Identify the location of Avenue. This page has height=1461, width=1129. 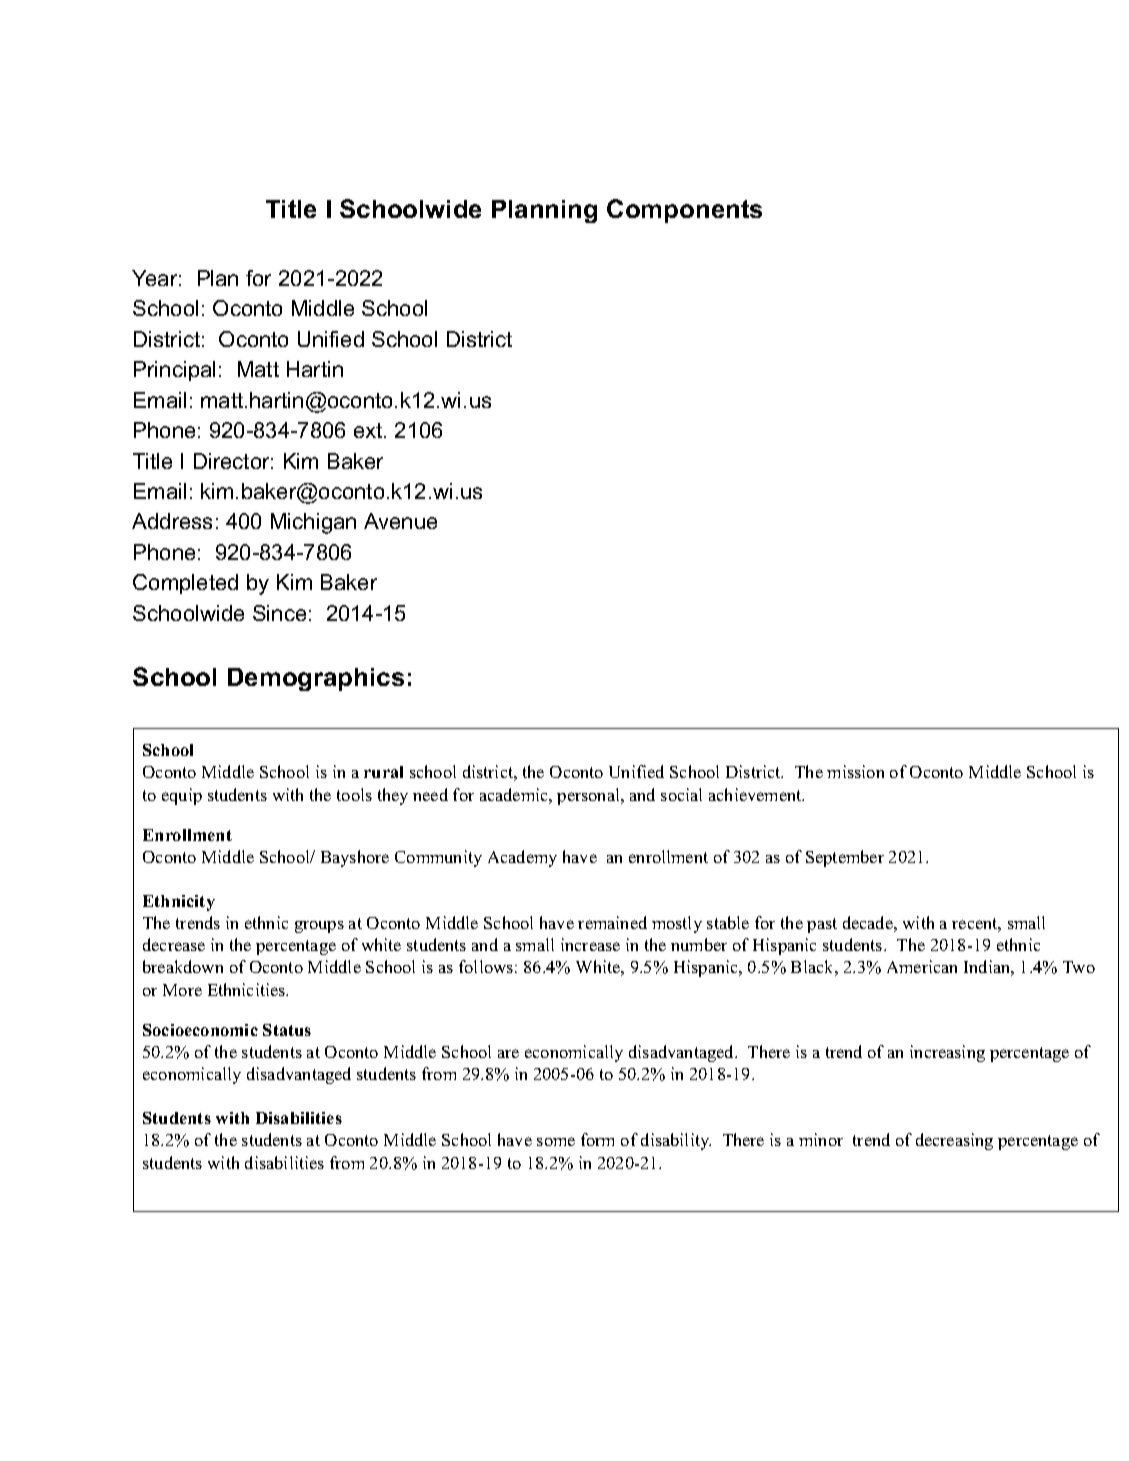
(400, 521).
